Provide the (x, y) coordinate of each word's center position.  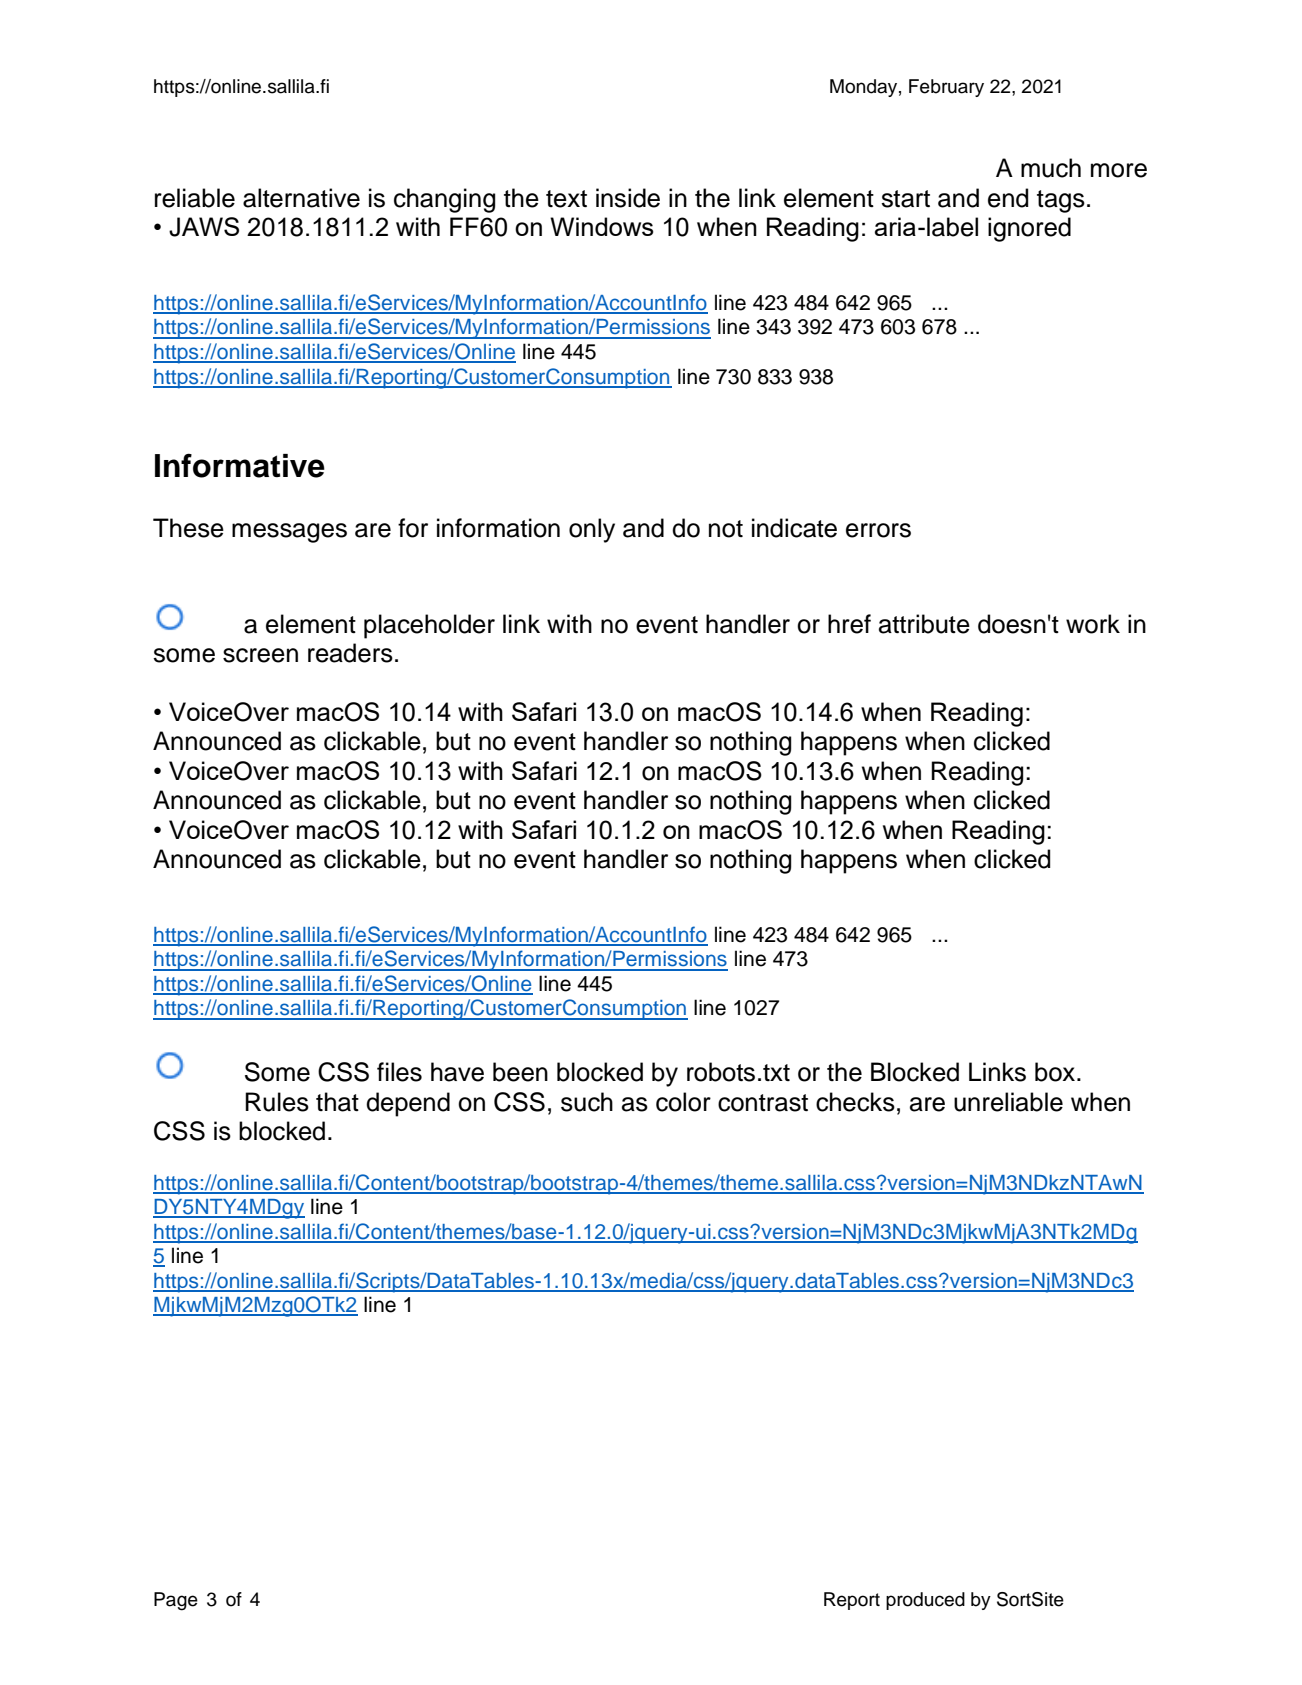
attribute (924, 624)
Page (176, 1601)
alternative (301, 198)
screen (260, 655)
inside (628, 198)
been (520, 1072)
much (1051, 168)
